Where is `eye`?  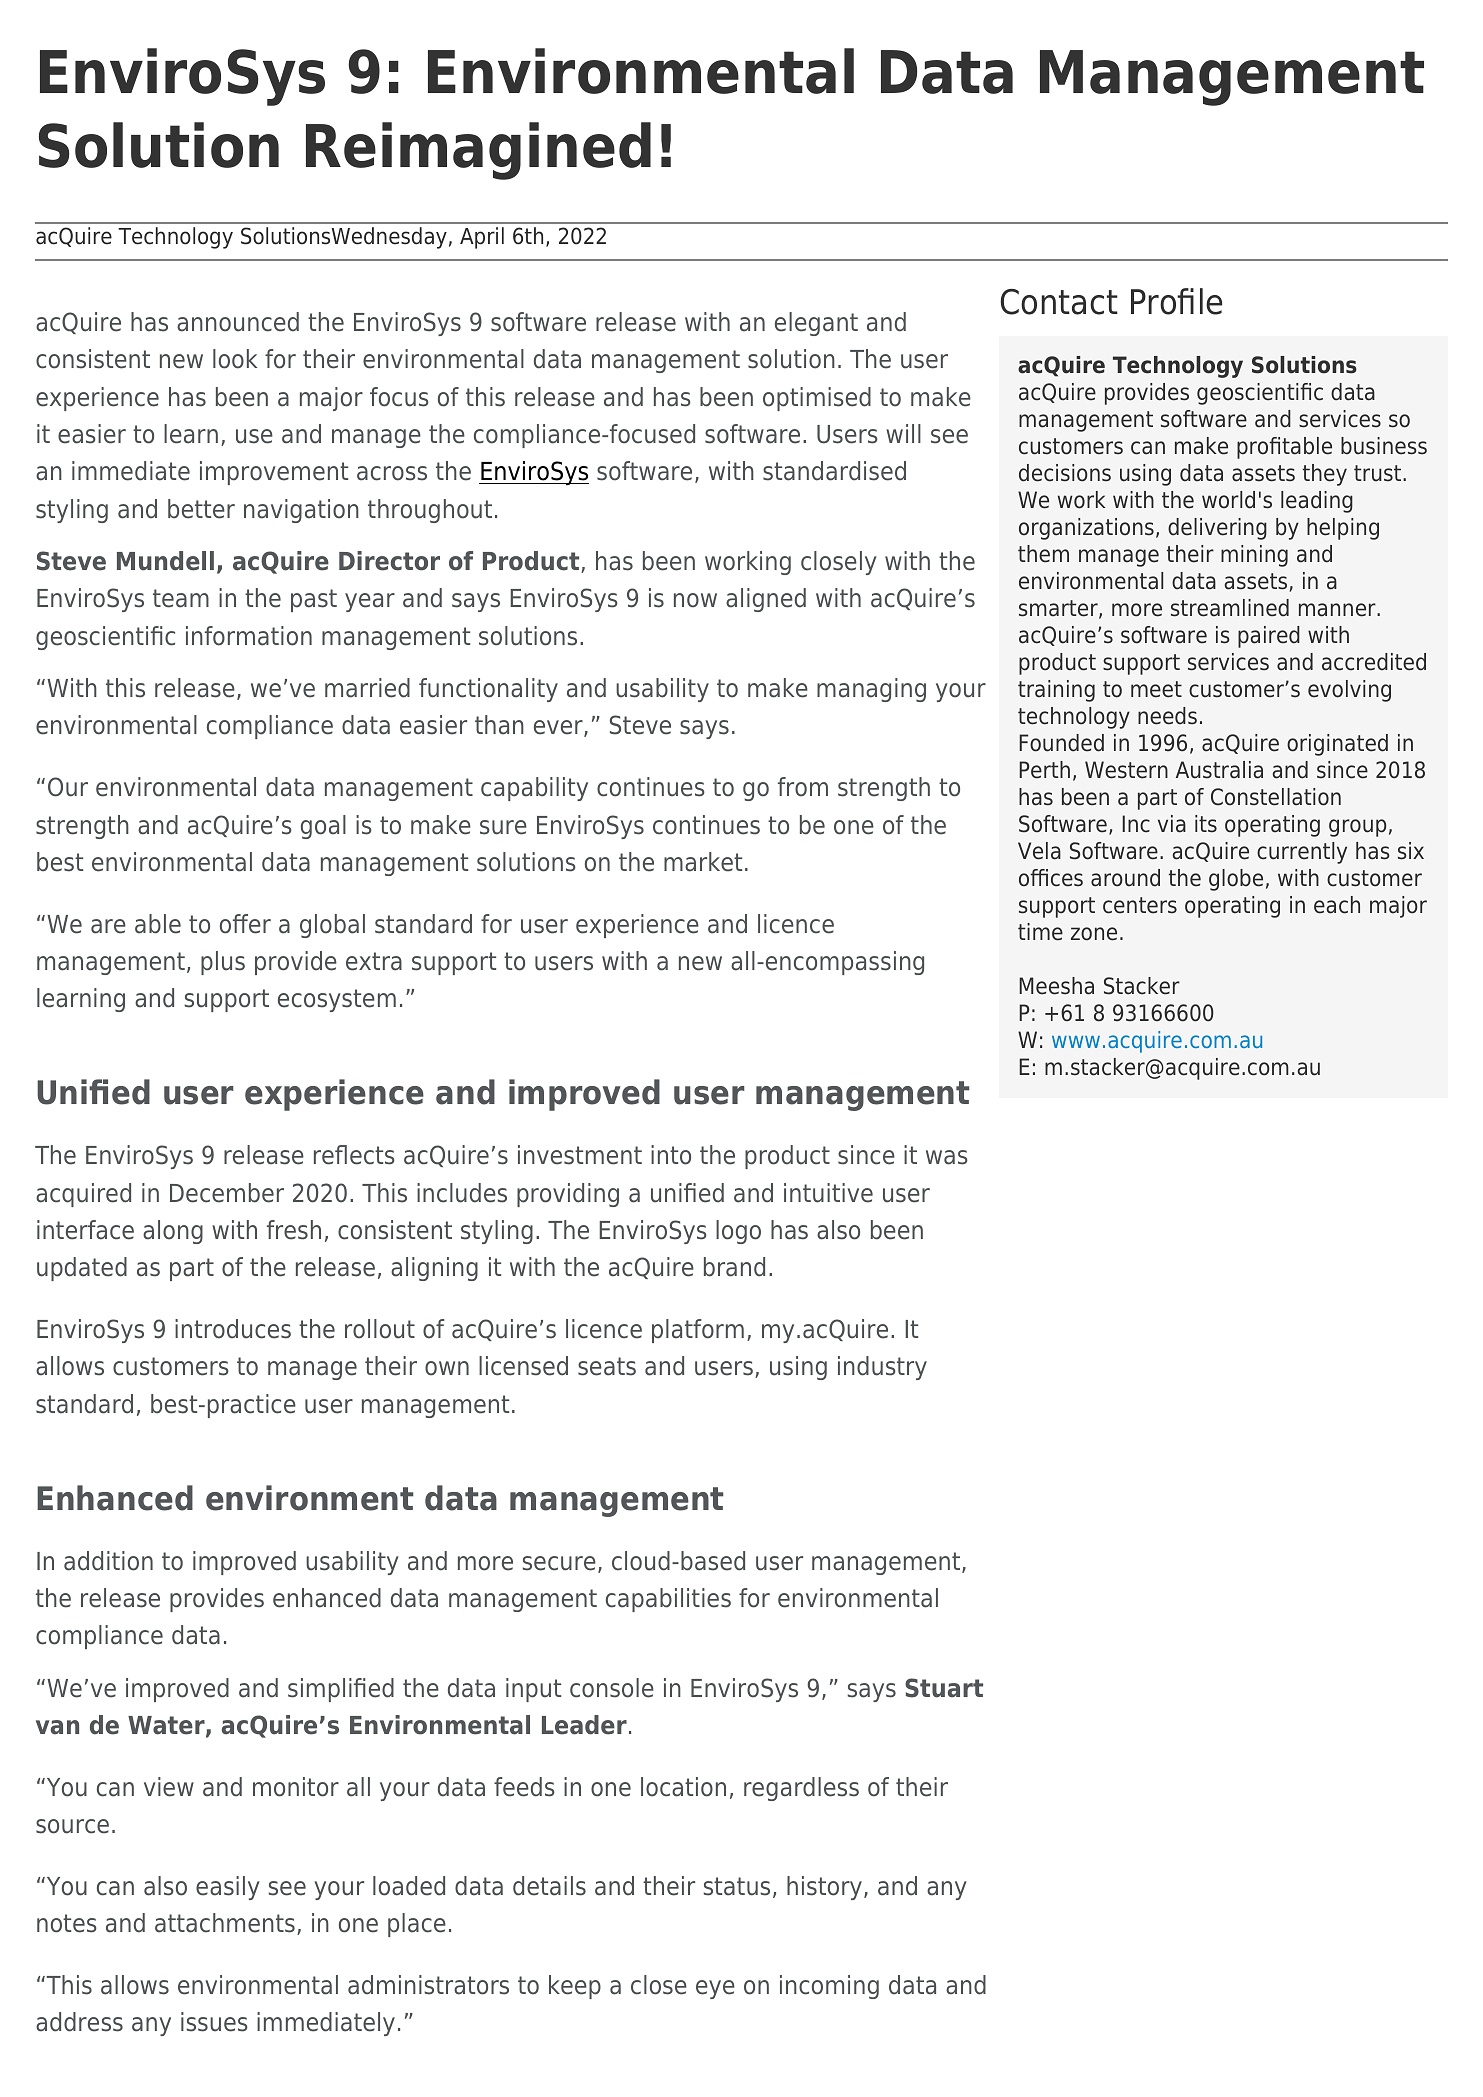
eye is located at coordinates (715, 1989).
